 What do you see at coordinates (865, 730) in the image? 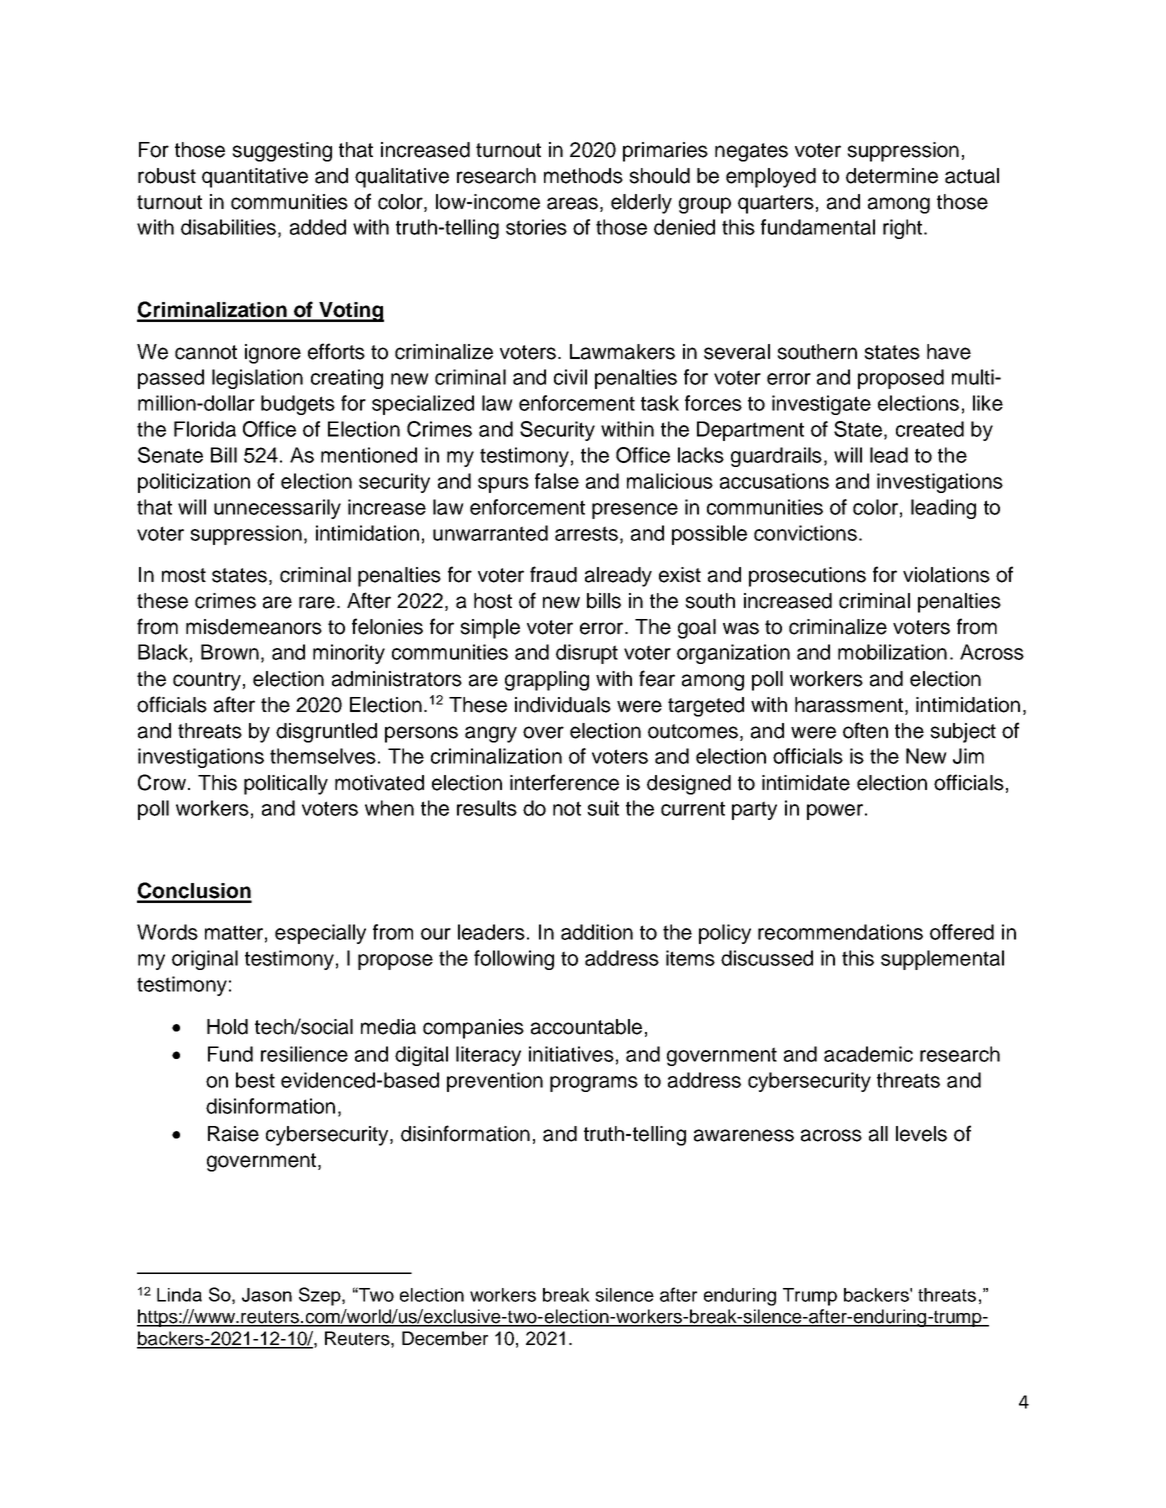
I see `often` at bounding box center [865, 730].
